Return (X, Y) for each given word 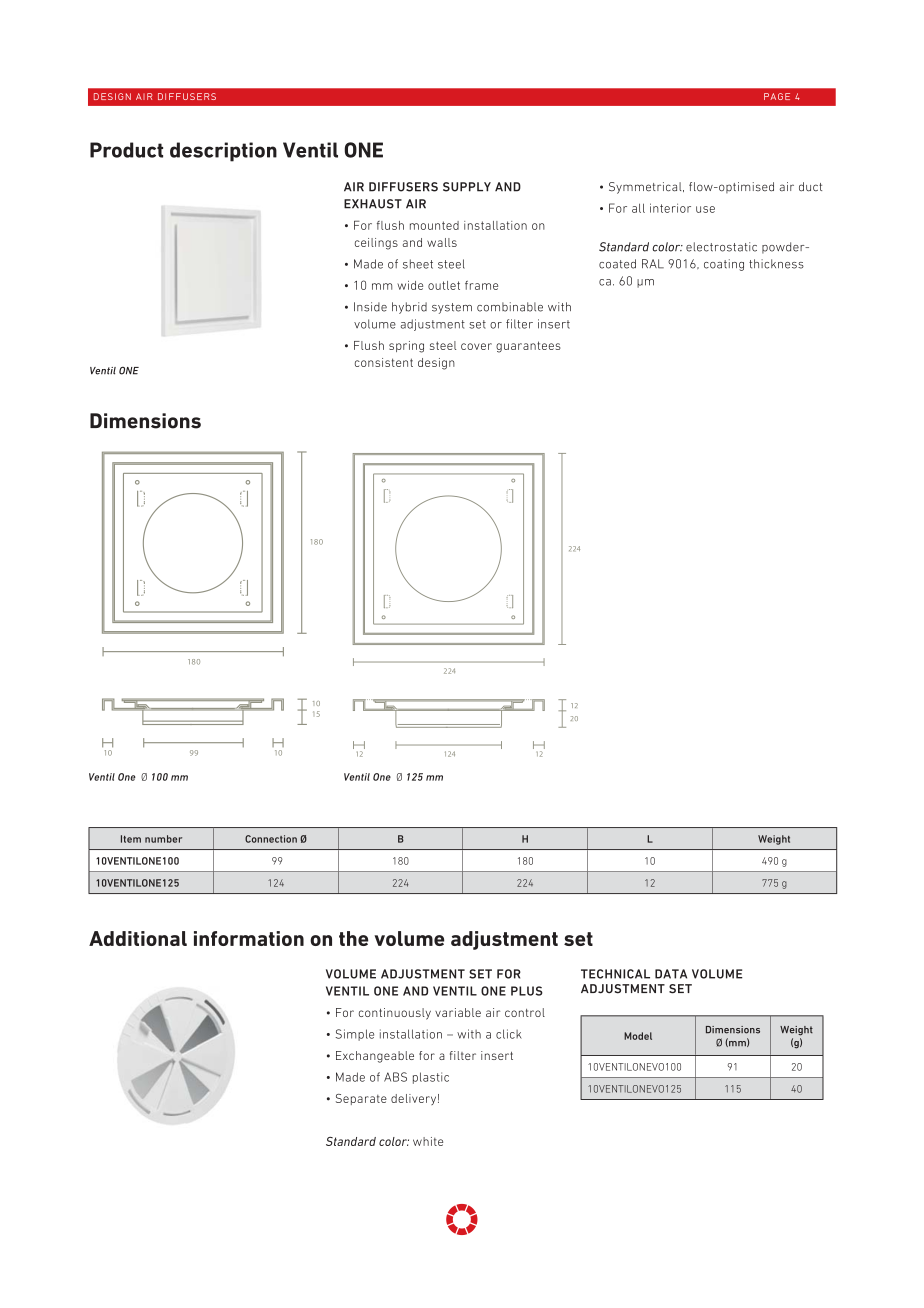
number (163, 839)
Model (638, 1036)
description (223, 152)
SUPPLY (467, 187)
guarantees (528, 347)
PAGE (777, 96)
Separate (361, 1099)
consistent (384, 362)
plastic (431, 1078)
